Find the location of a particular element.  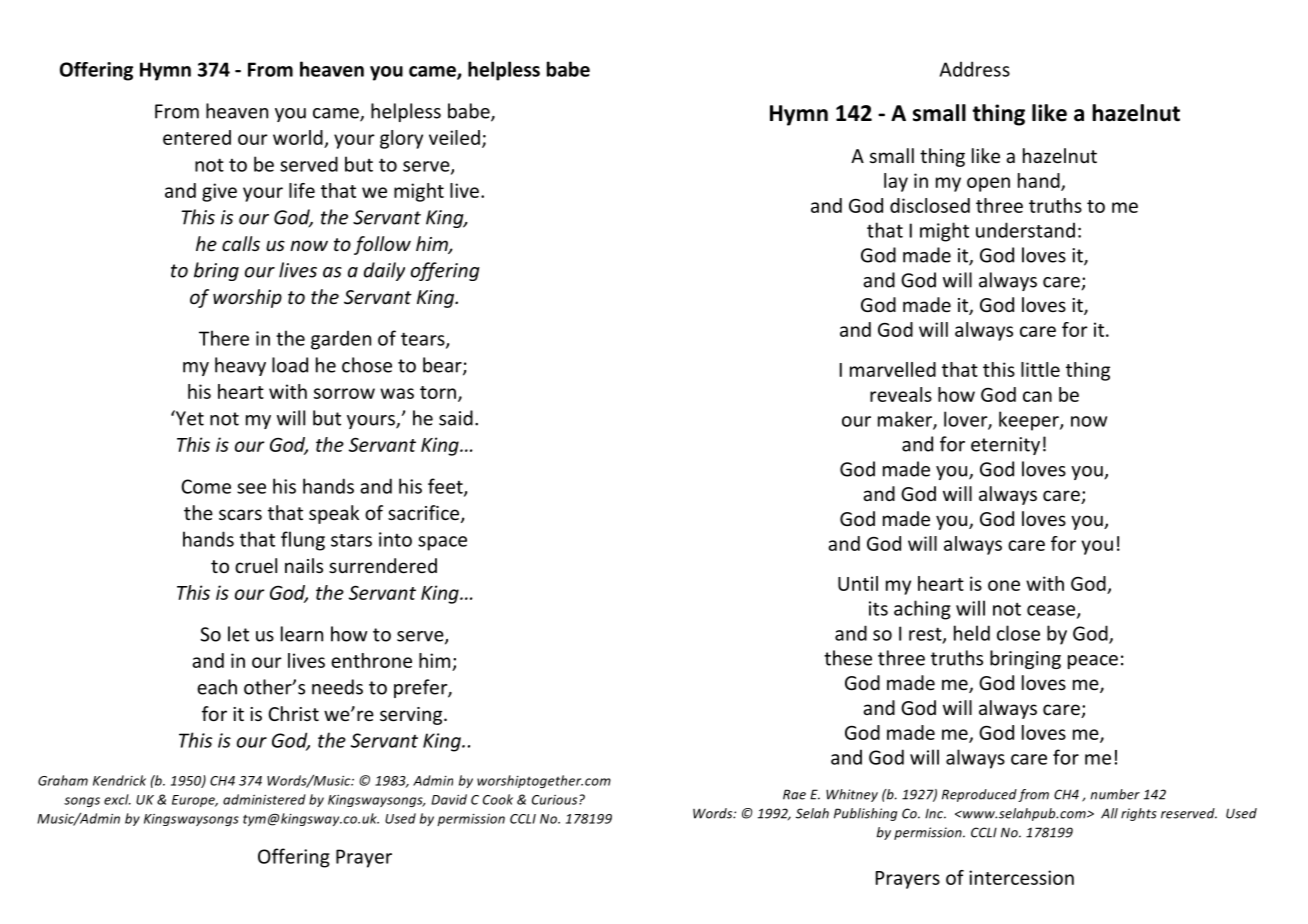

Europe is located at coordinates (195, 801).
